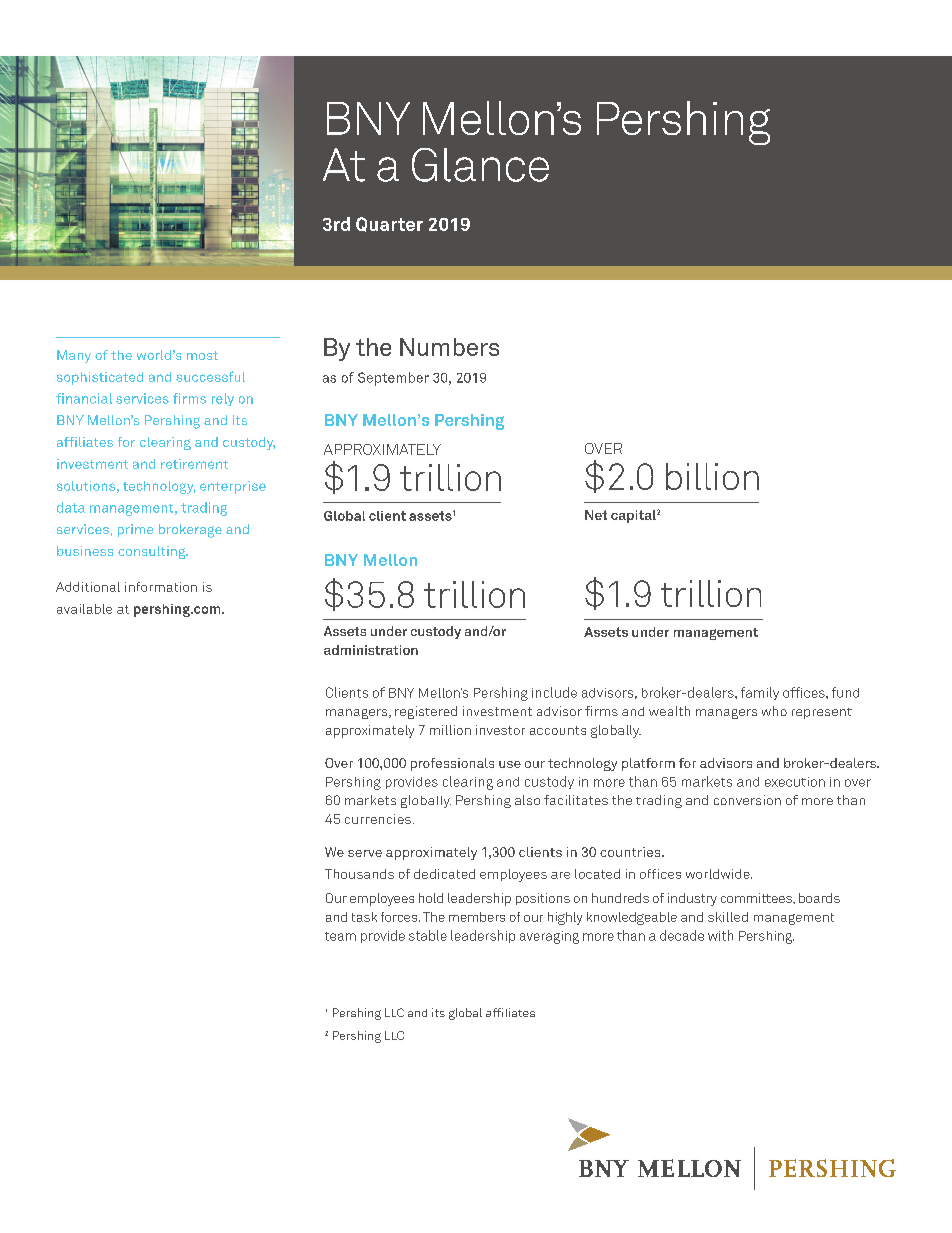 The image size is (952, 1233). What do you see at coordinates (712, 476) in the image?
I see `billion` at bounding box center [712, 476].
